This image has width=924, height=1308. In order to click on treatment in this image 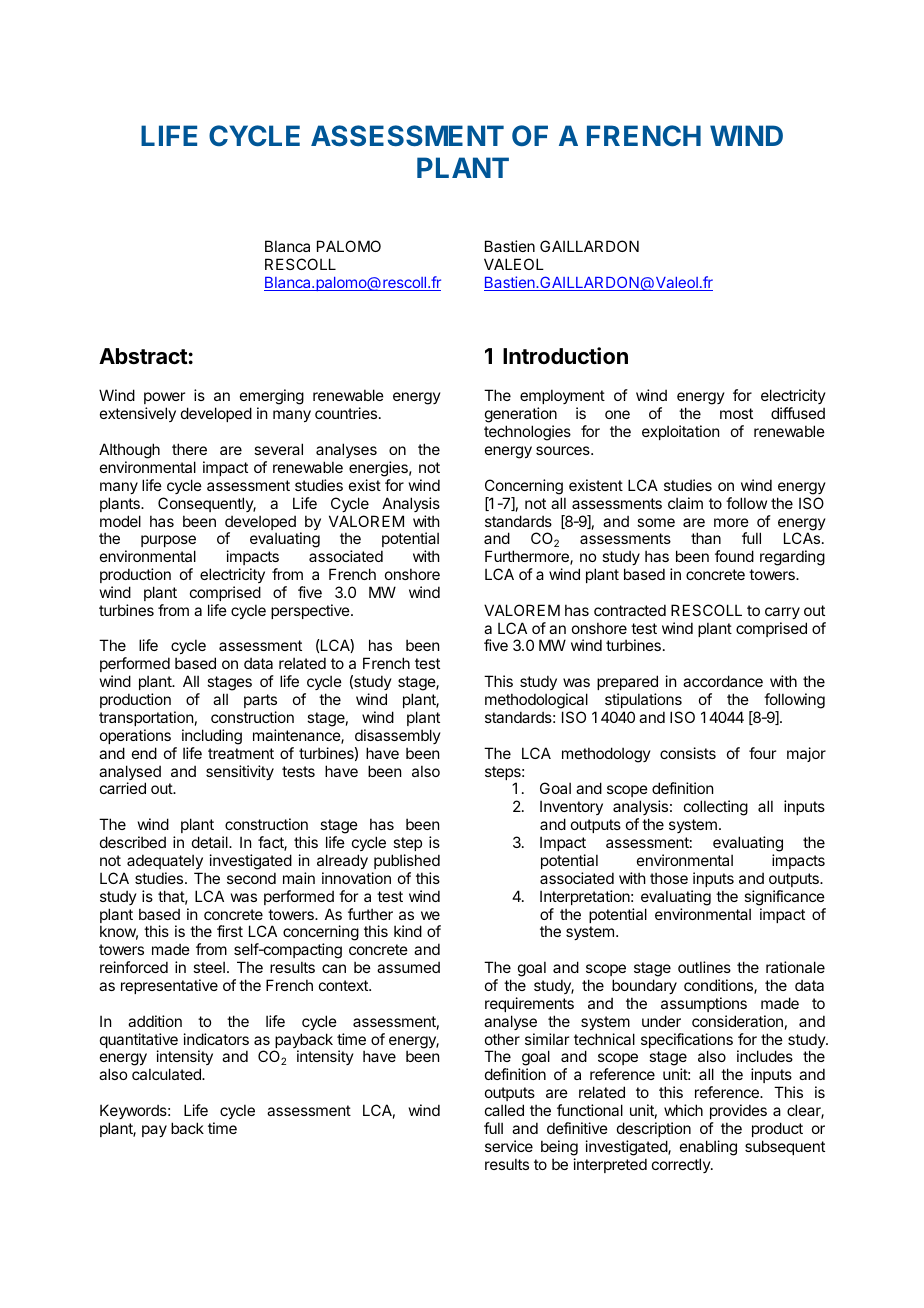, I will do `click(241, 753)`.
